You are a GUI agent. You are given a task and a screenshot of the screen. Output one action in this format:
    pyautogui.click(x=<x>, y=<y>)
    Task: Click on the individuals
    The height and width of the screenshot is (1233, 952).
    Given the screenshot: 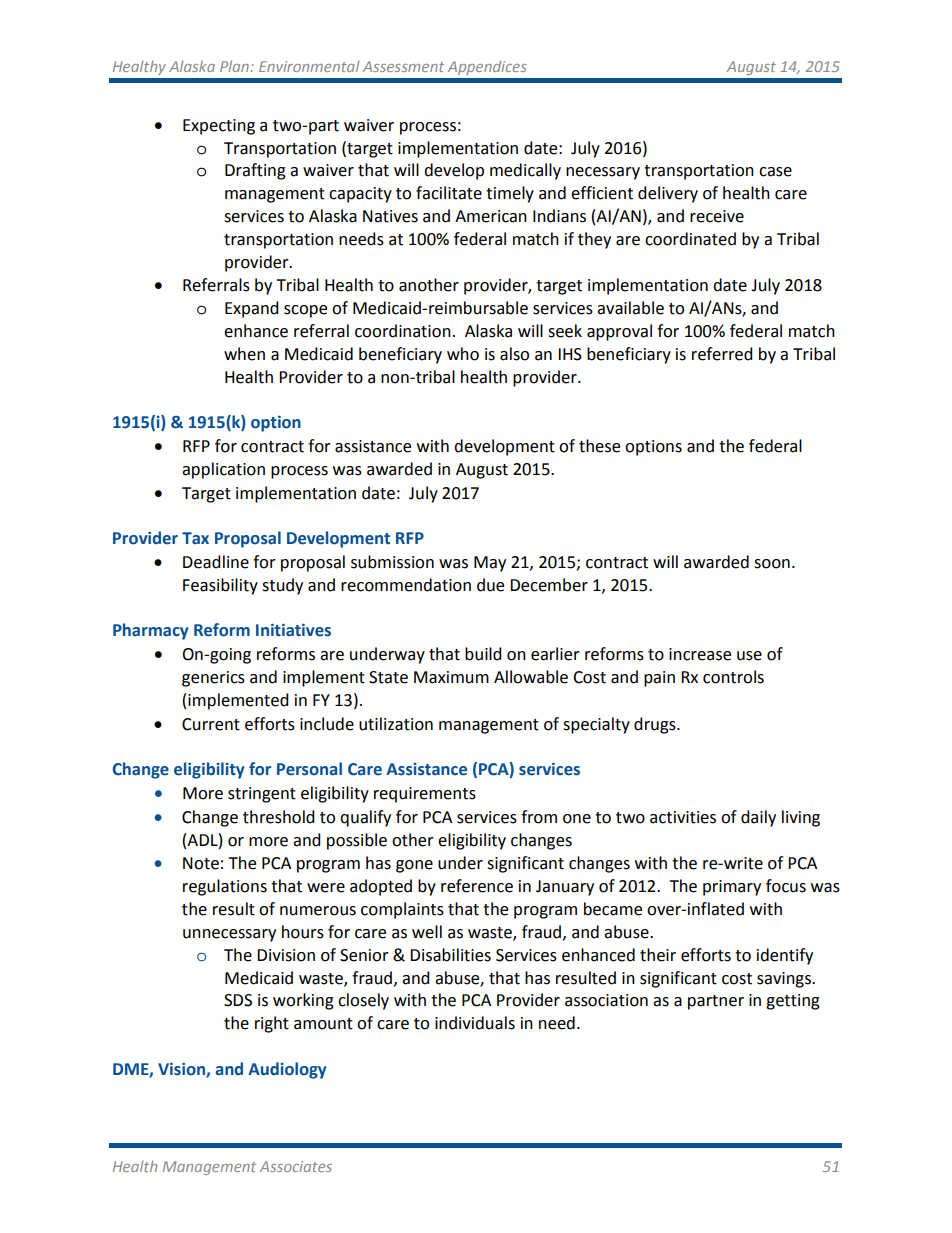 What is the action you would take?
    pyautogui.click(x=475, y=1023)
